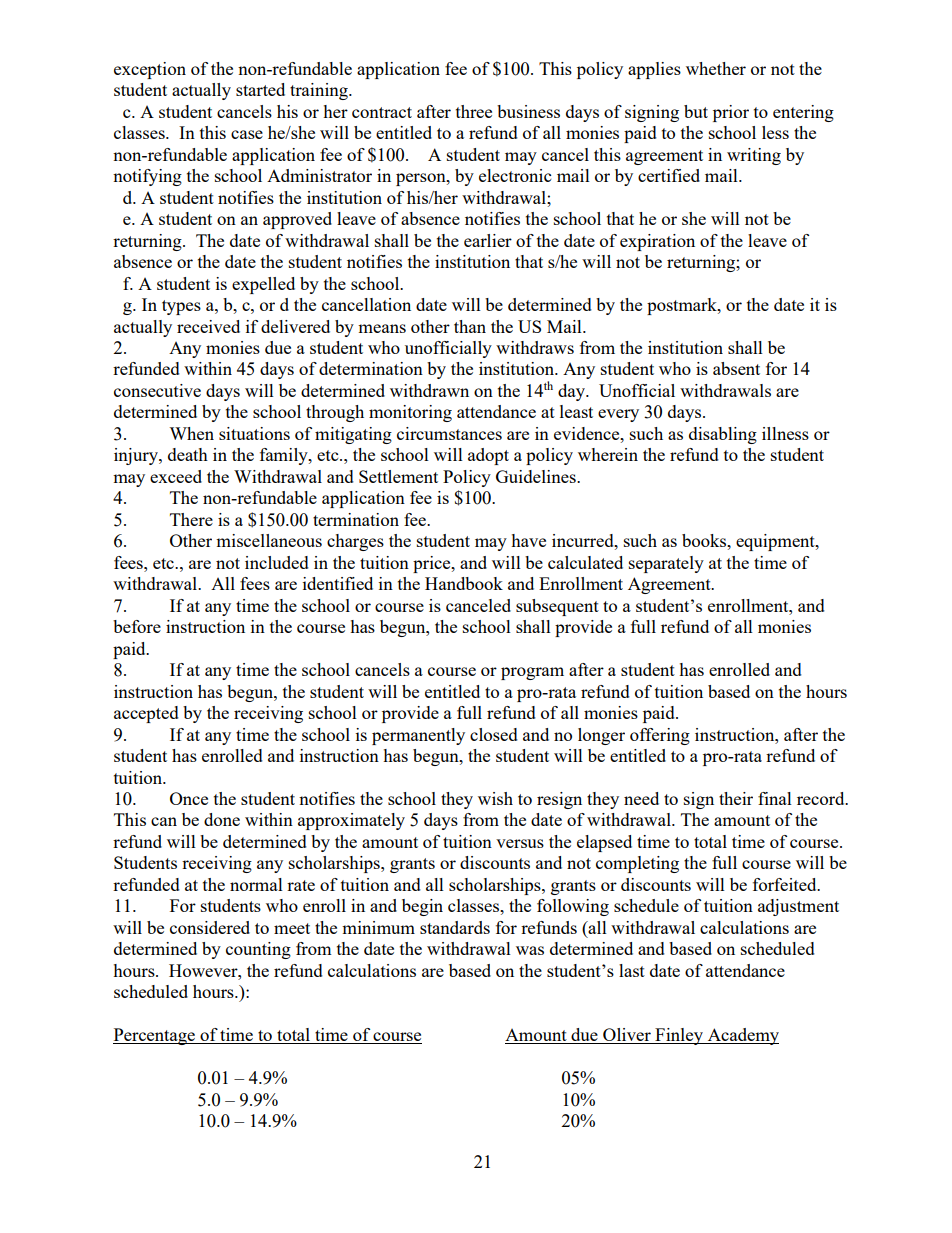 This screenshot has height=1233, width=952. I want to click on Handbook, so click(464, 583).
